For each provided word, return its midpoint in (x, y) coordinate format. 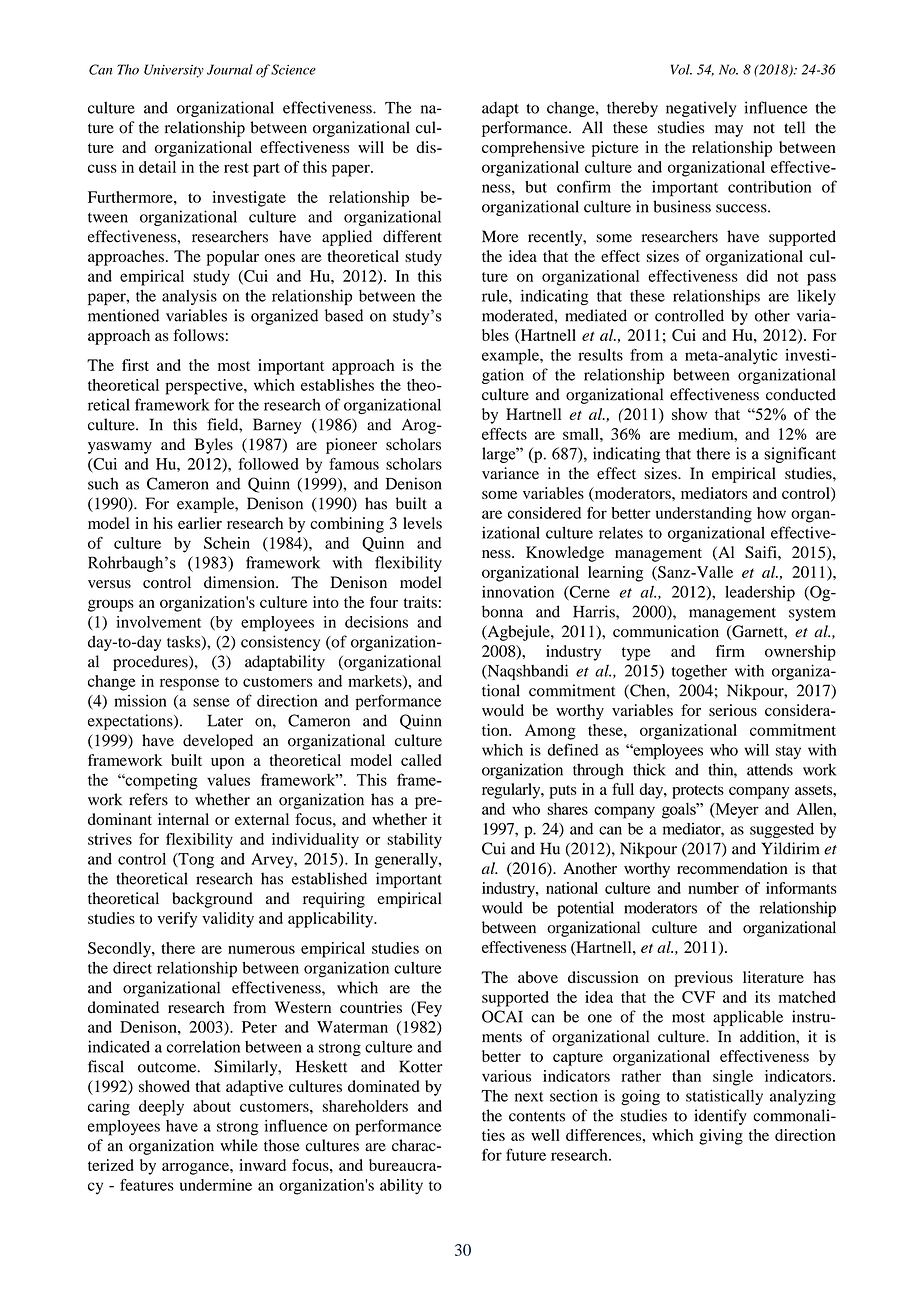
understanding (704, 515)
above (538, 977)
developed (218, 742)
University (174, 71)
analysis (189, 297)
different (412, 236)
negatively (701, 109)
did (757, 276)
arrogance (196, 1169)
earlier (200, 523)
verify (177, 920)
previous (703, 979)
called (421, 760)
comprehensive (533, 149)
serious (733, 710)
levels (422, 523)
